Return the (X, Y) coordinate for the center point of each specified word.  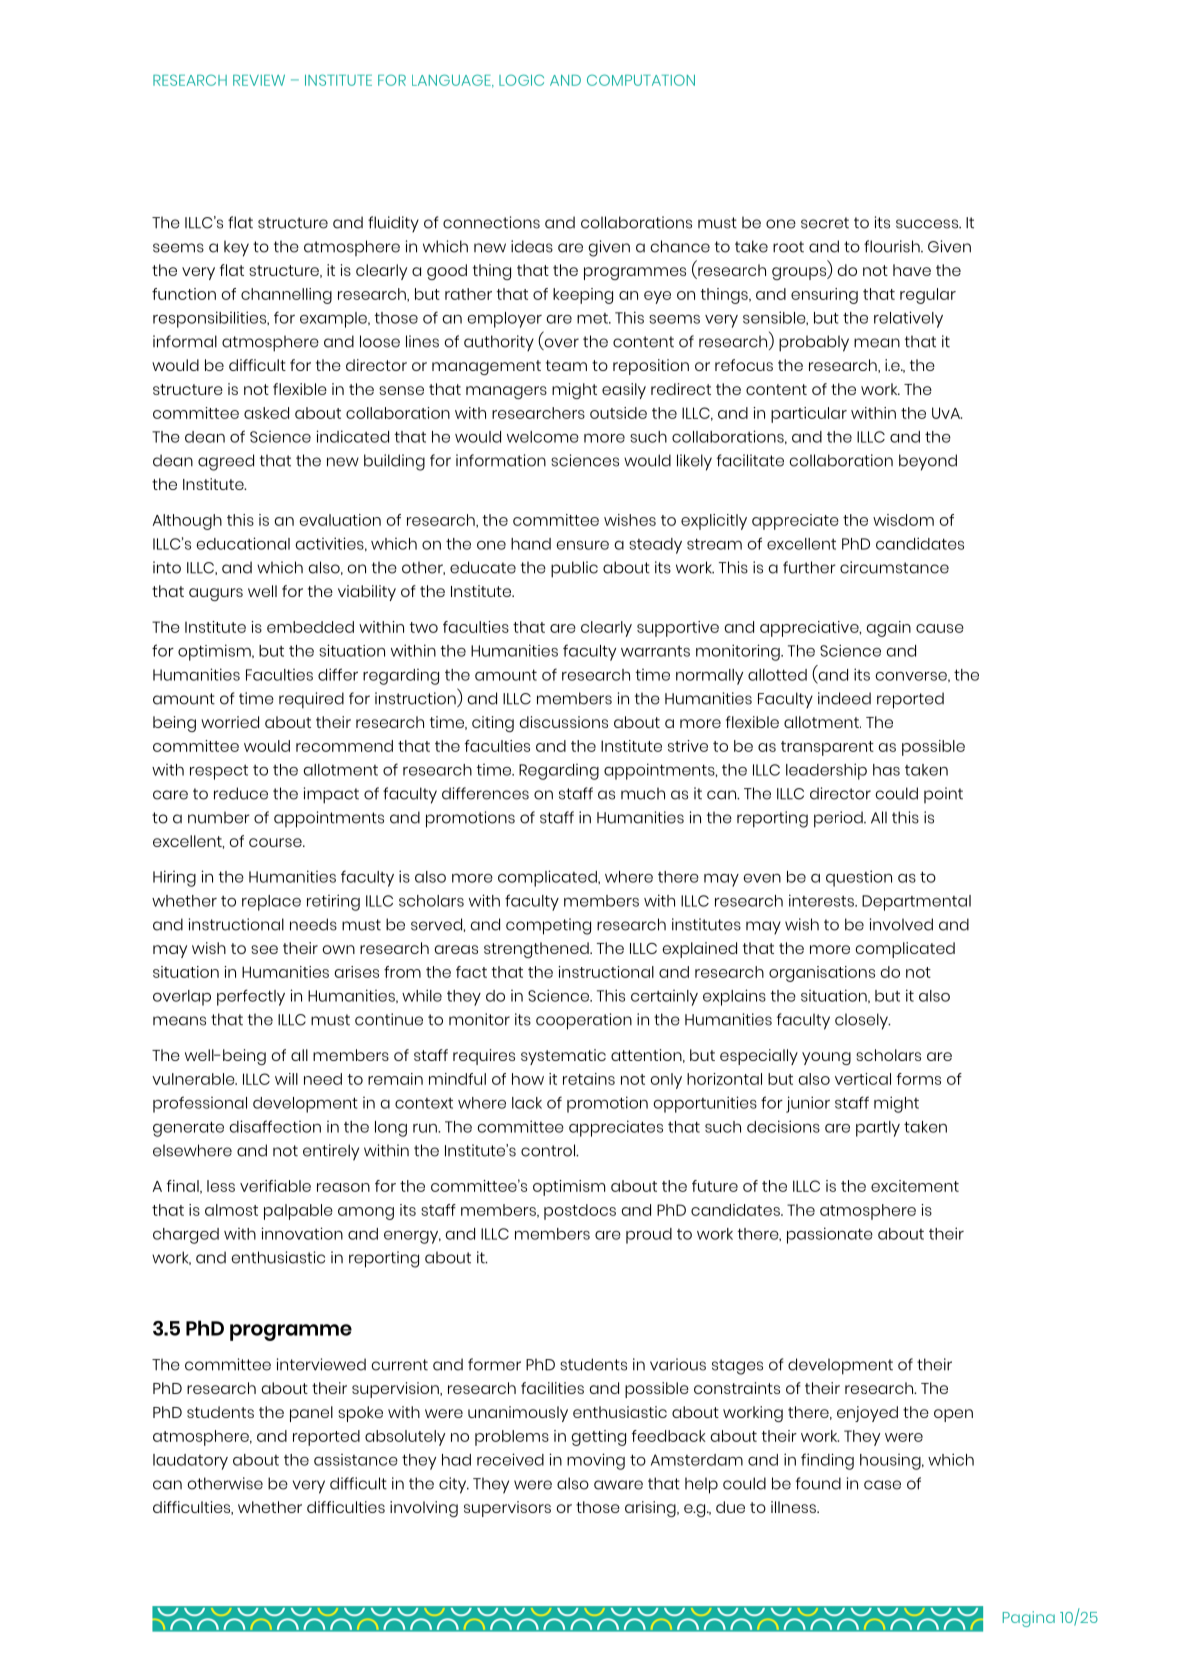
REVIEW (259, 80)
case (882, 1485)
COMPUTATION (641, 80)
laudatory (190, 1462)
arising (651, 1509)
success (928, 224)
